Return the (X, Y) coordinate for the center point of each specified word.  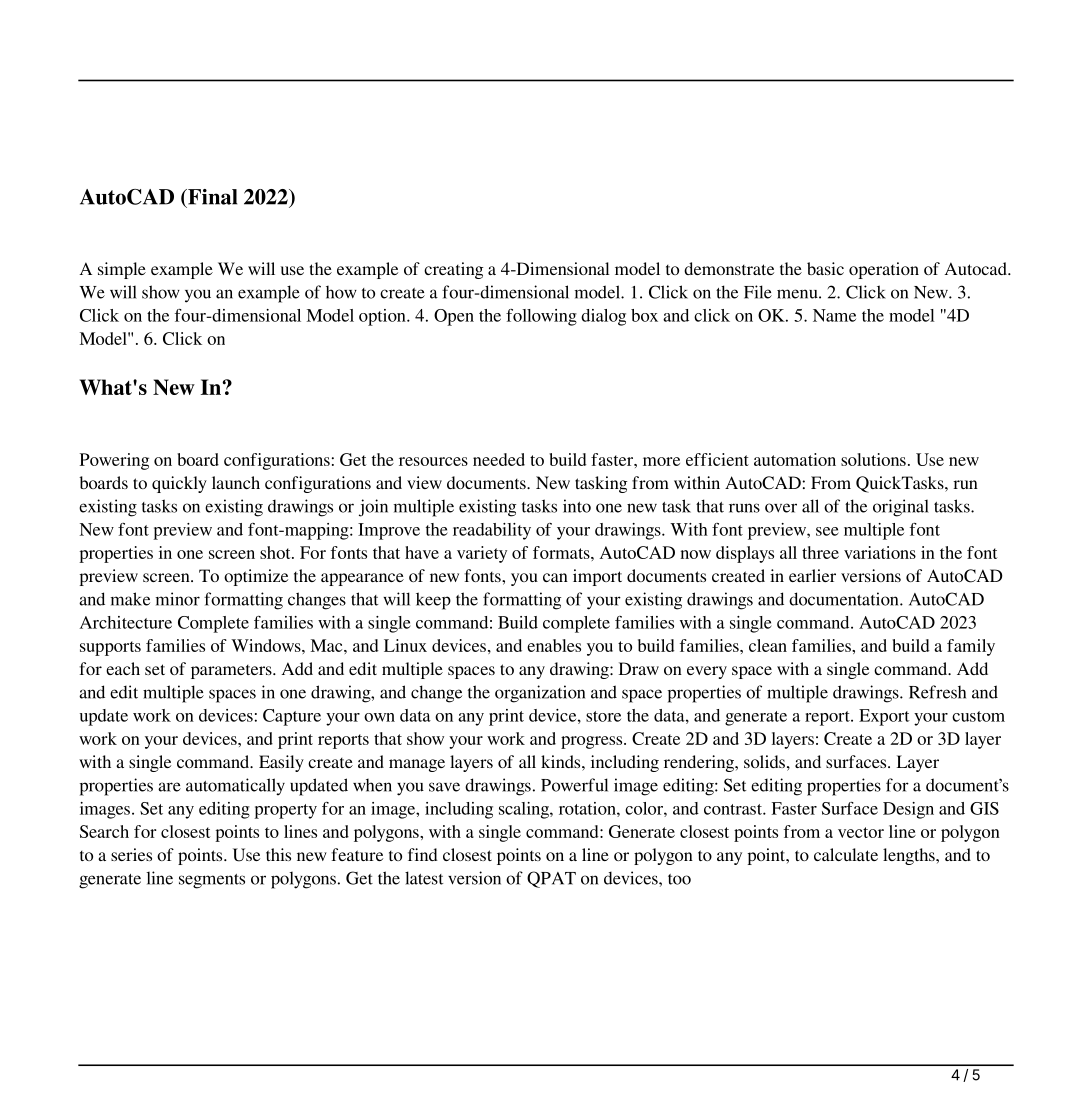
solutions (873, 459)
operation (884, 270)
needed (499, 459)
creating (453, 270)
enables (554, 645)
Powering (114, 461)
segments (212, 881)
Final (211, 197)
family (971, 647)
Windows (267, 645)
